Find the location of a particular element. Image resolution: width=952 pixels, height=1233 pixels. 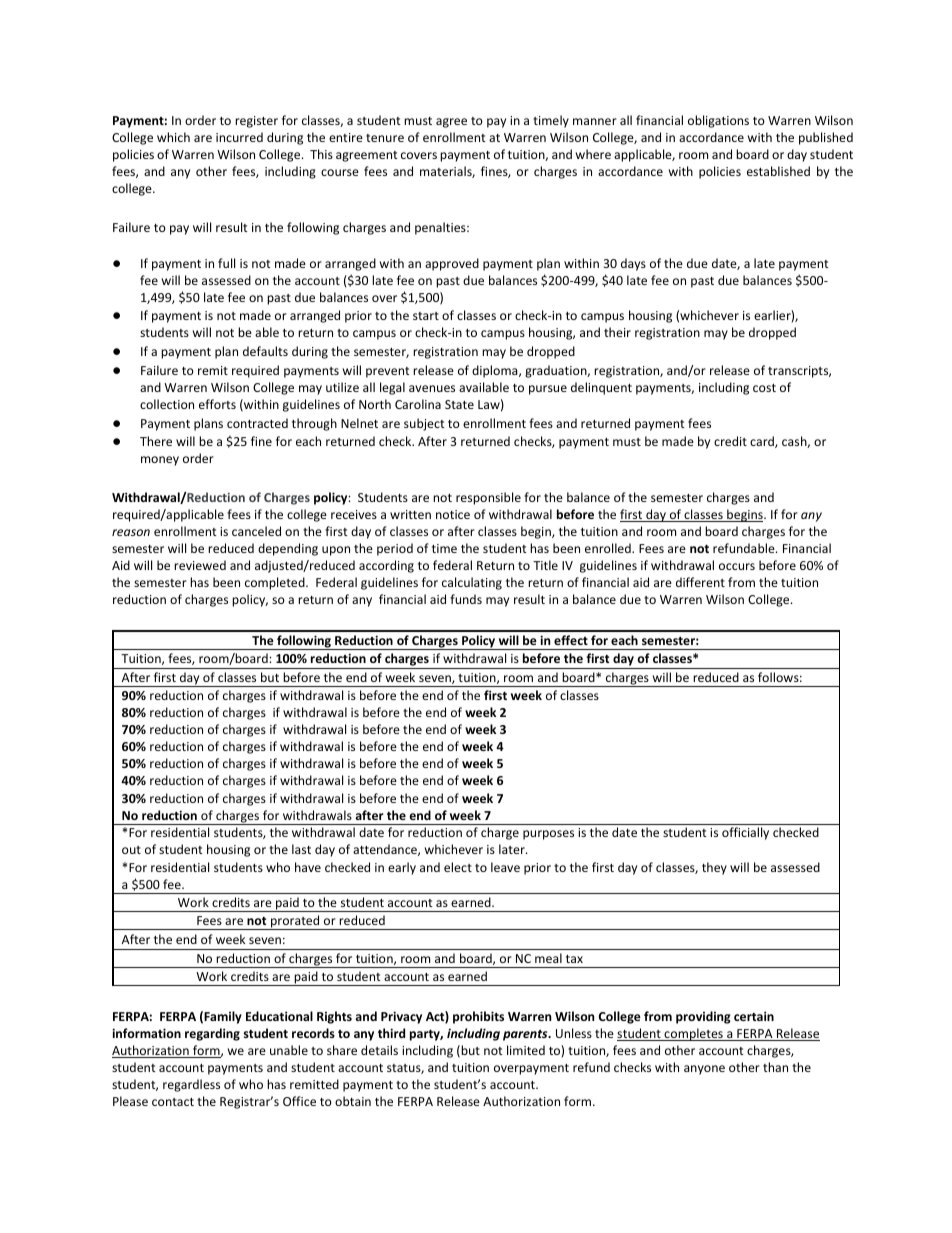

reviewed is located at coordinates (200, 565).
